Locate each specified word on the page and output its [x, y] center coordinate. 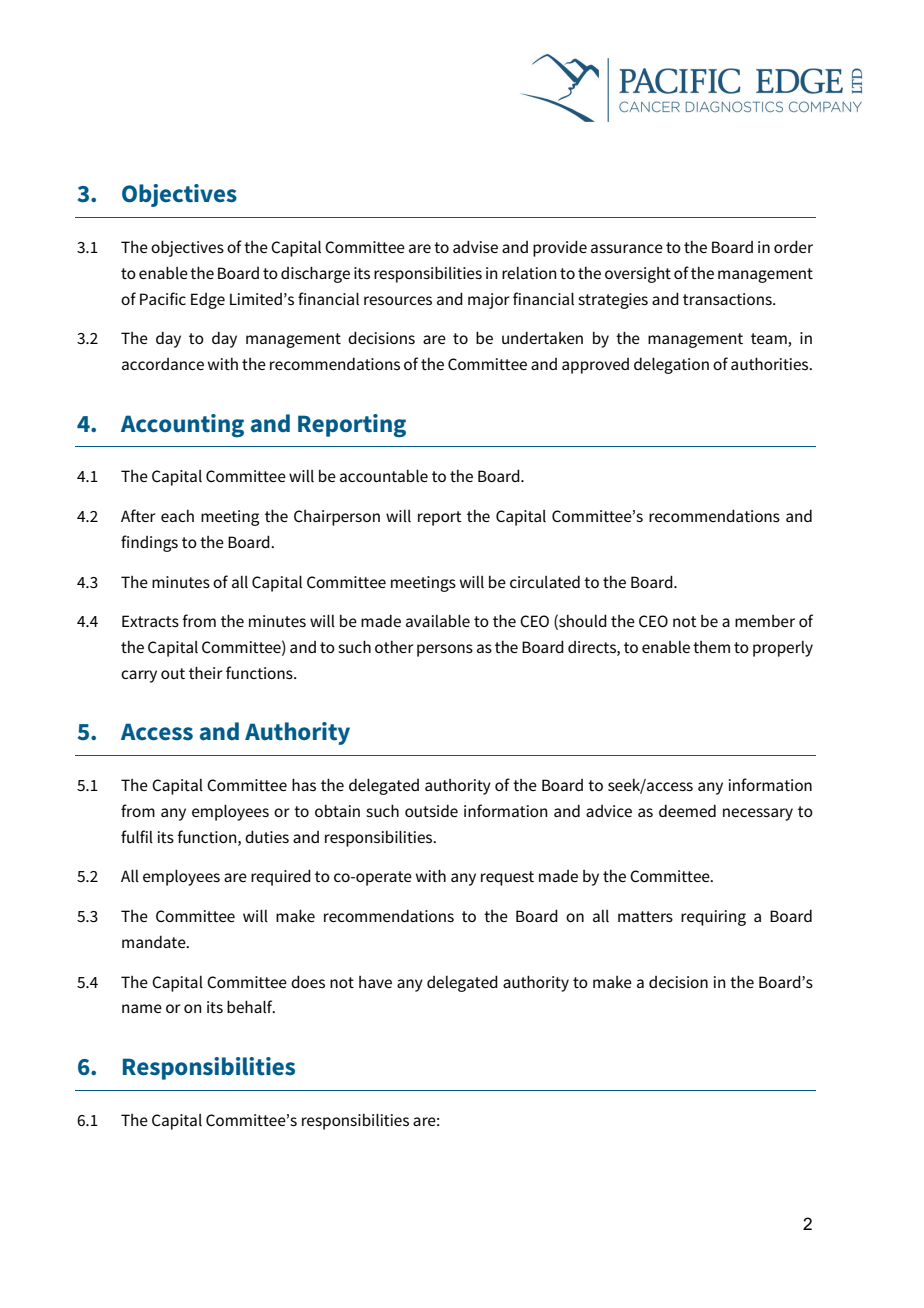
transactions [728, 299]
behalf [251, 1006]
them [711, 647]
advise [475, 246]
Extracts [150, 621]
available [438, 620]
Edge [208, 301]
